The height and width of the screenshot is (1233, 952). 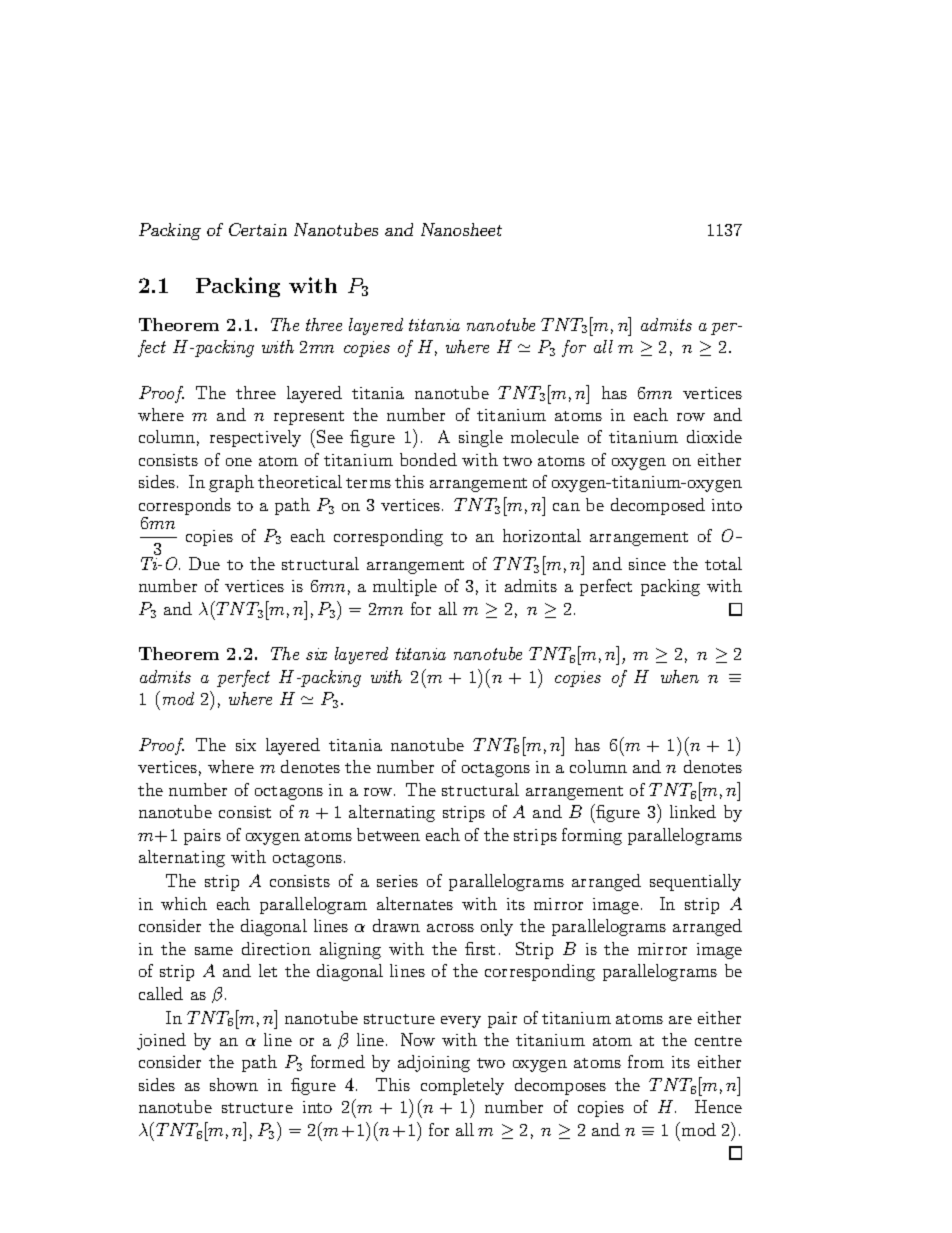 I want to click on shown, so click(x=234, y=1084).
